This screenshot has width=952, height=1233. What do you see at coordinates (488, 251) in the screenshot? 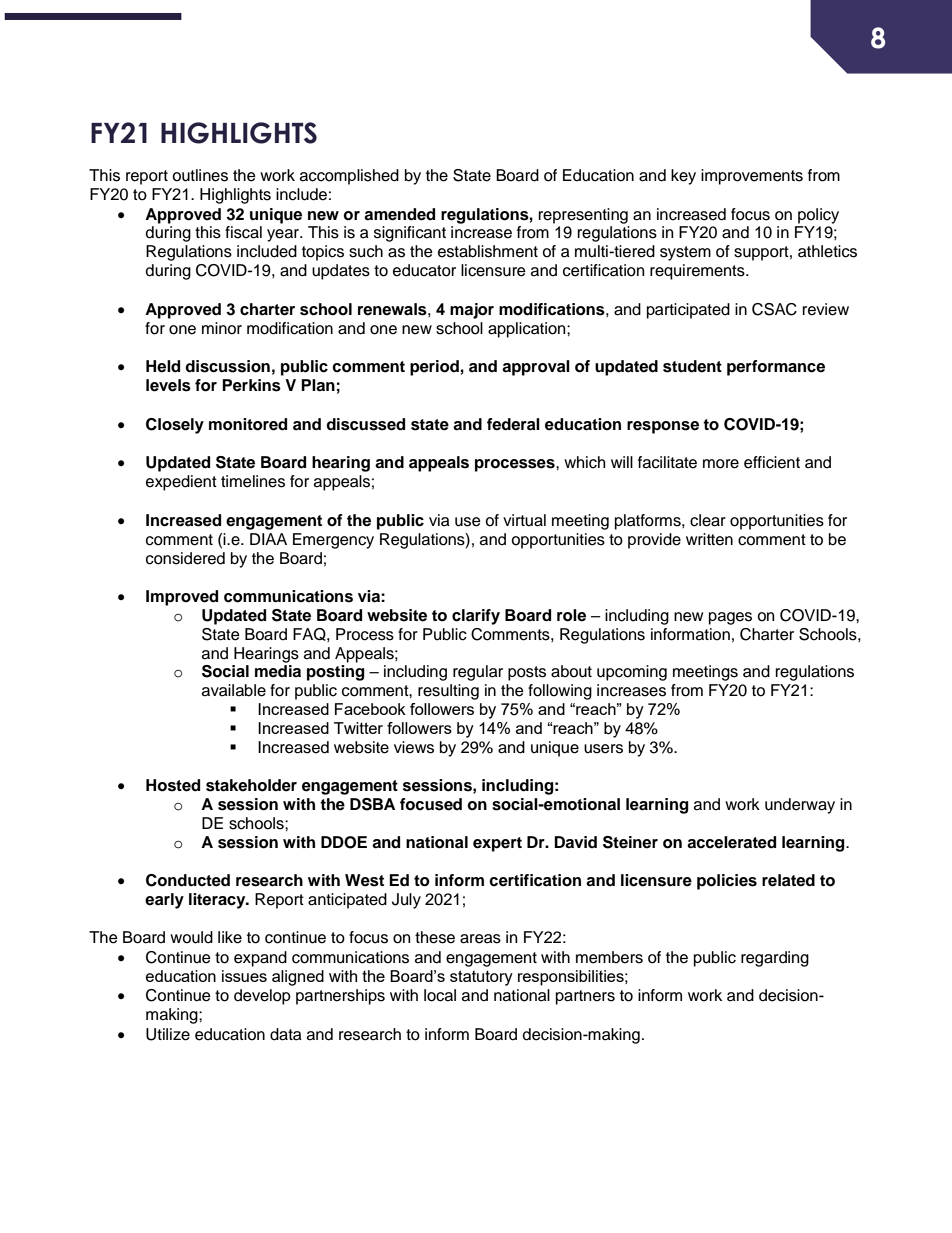
I see `establishment` at bounding box center [488, 251].
